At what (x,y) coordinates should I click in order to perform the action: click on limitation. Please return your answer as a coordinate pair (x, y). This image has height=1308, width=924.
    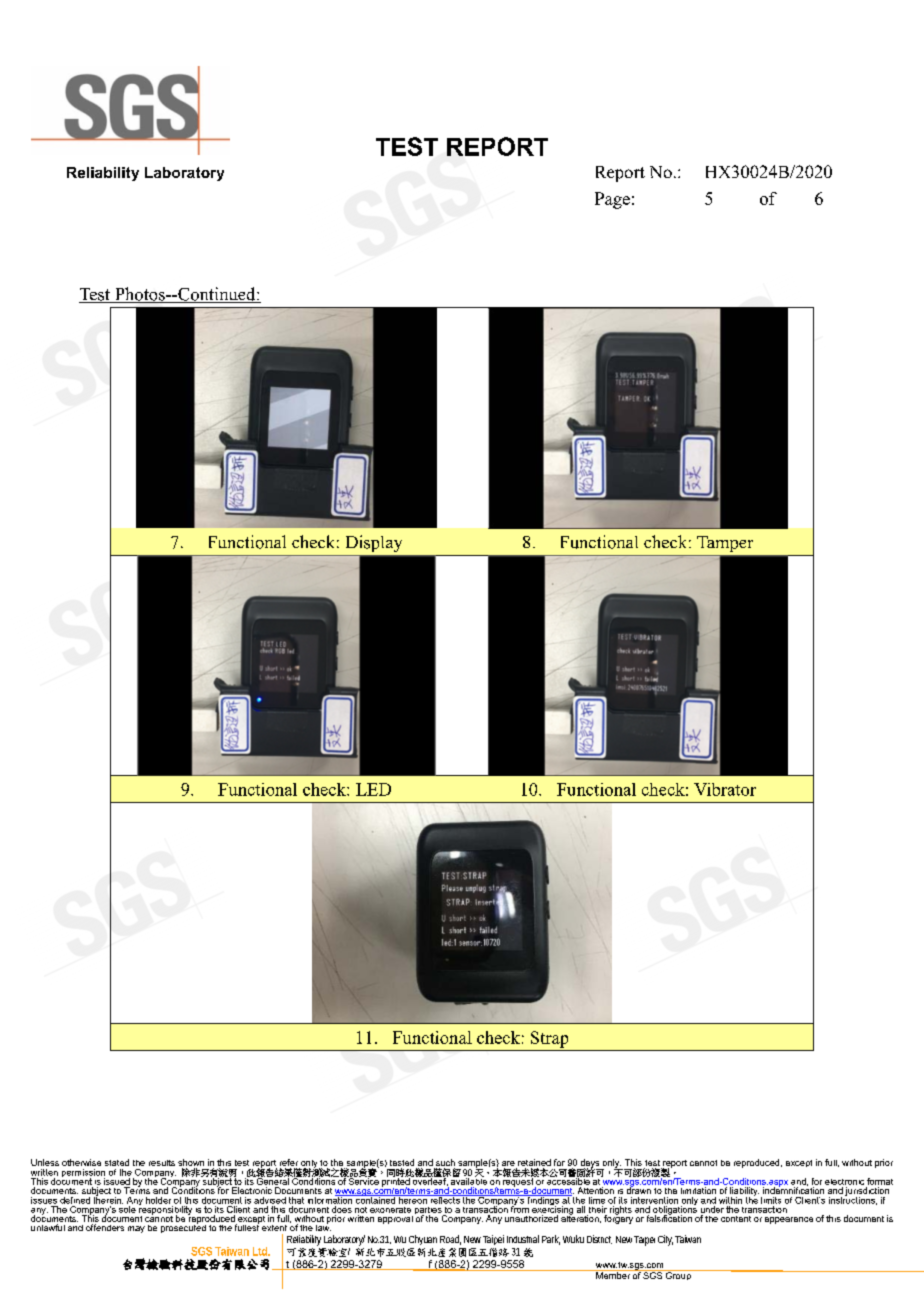
    Looking at the image, I should click on (698, 1190).
